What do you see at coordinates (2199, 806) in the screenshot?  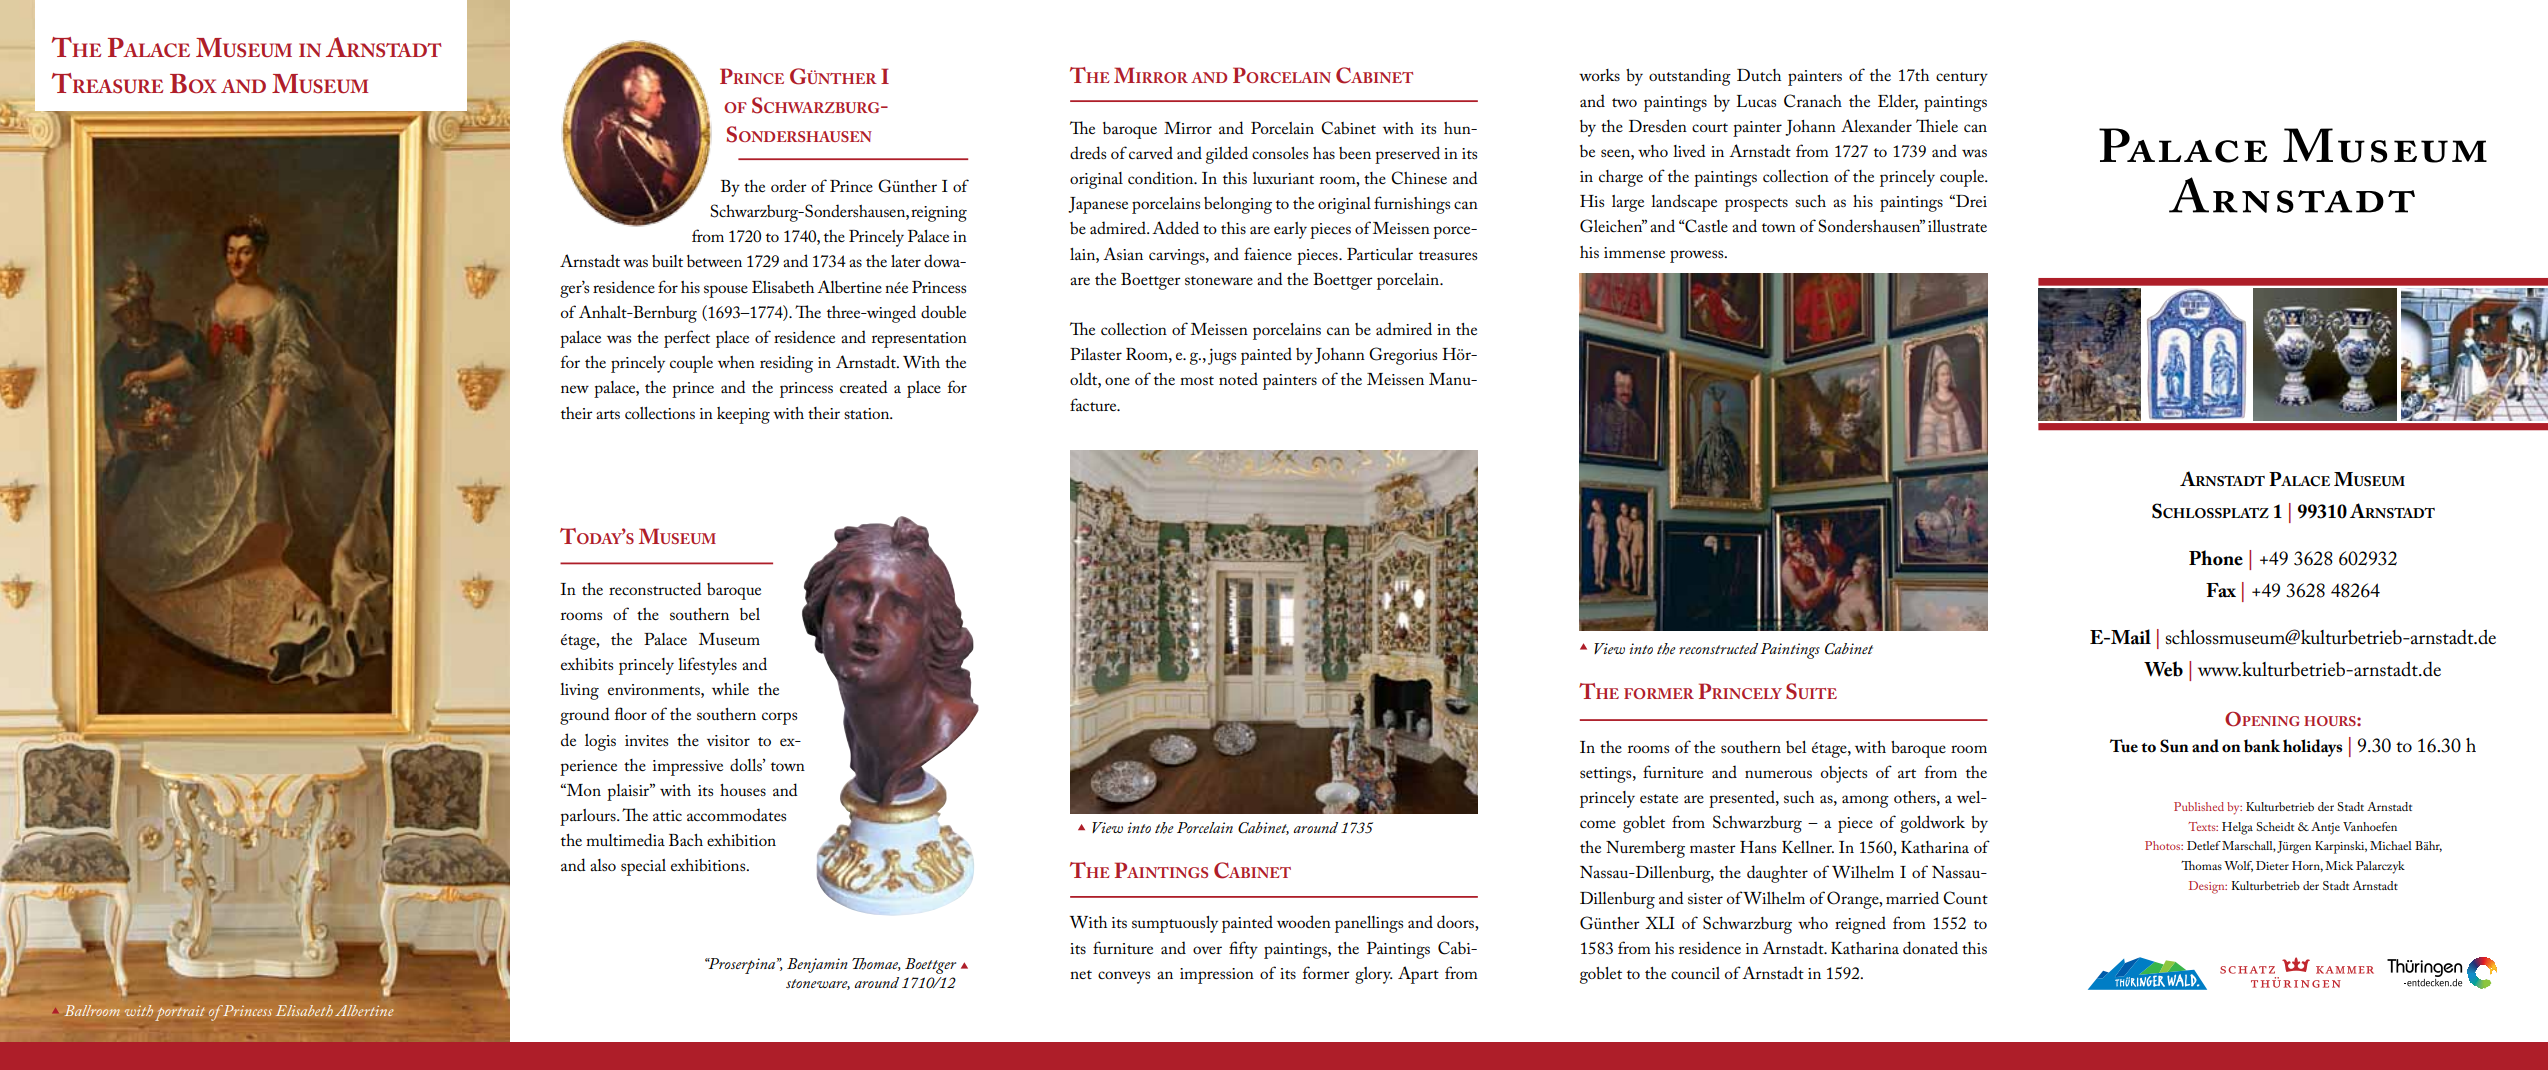 I see `Published` at bounding box center [2199, 806].
